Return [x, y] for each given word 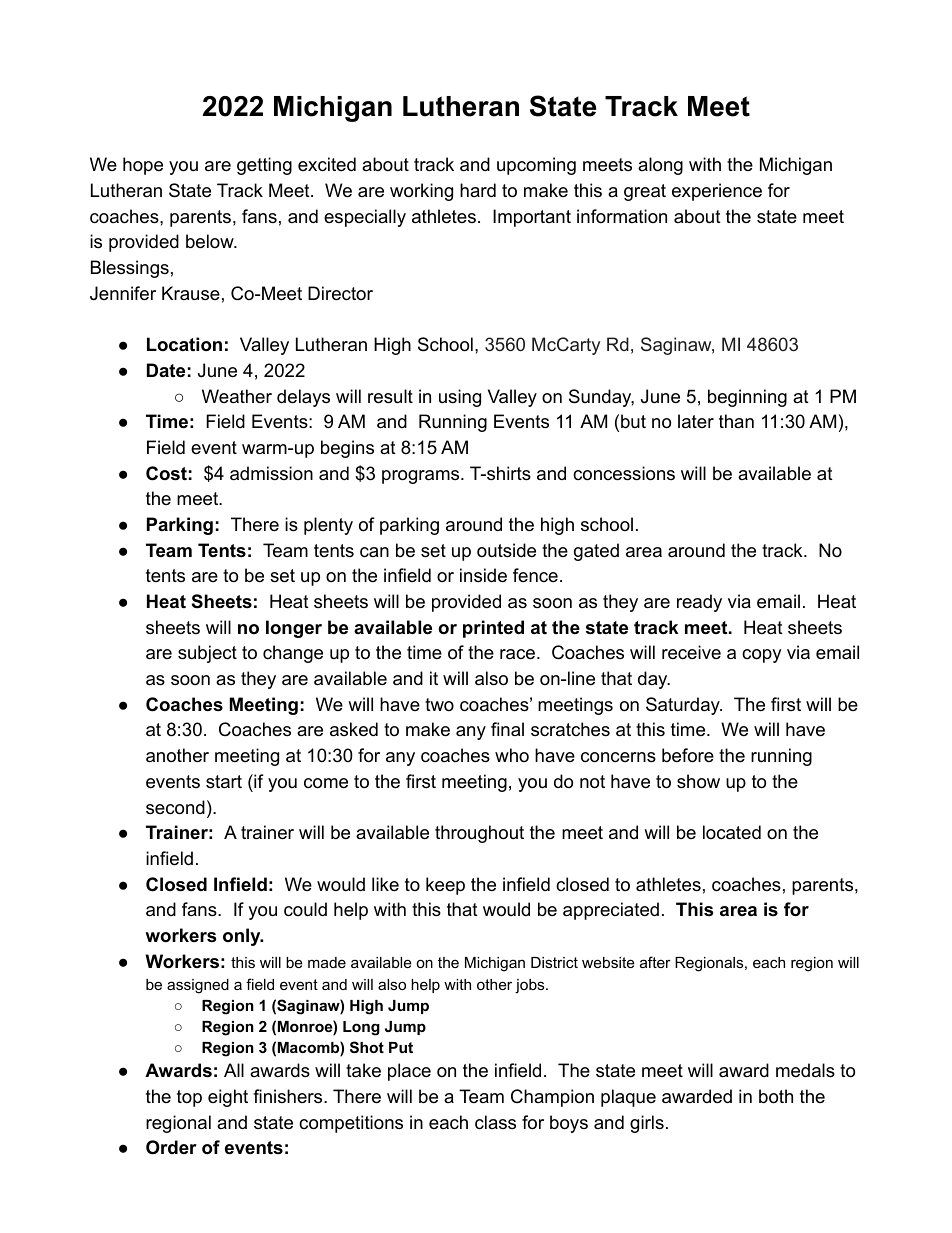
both [776, 1096]
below [211, 241]
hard [478, 190]
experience [717, 192]
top [189, 1098]
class [495, 1122]
